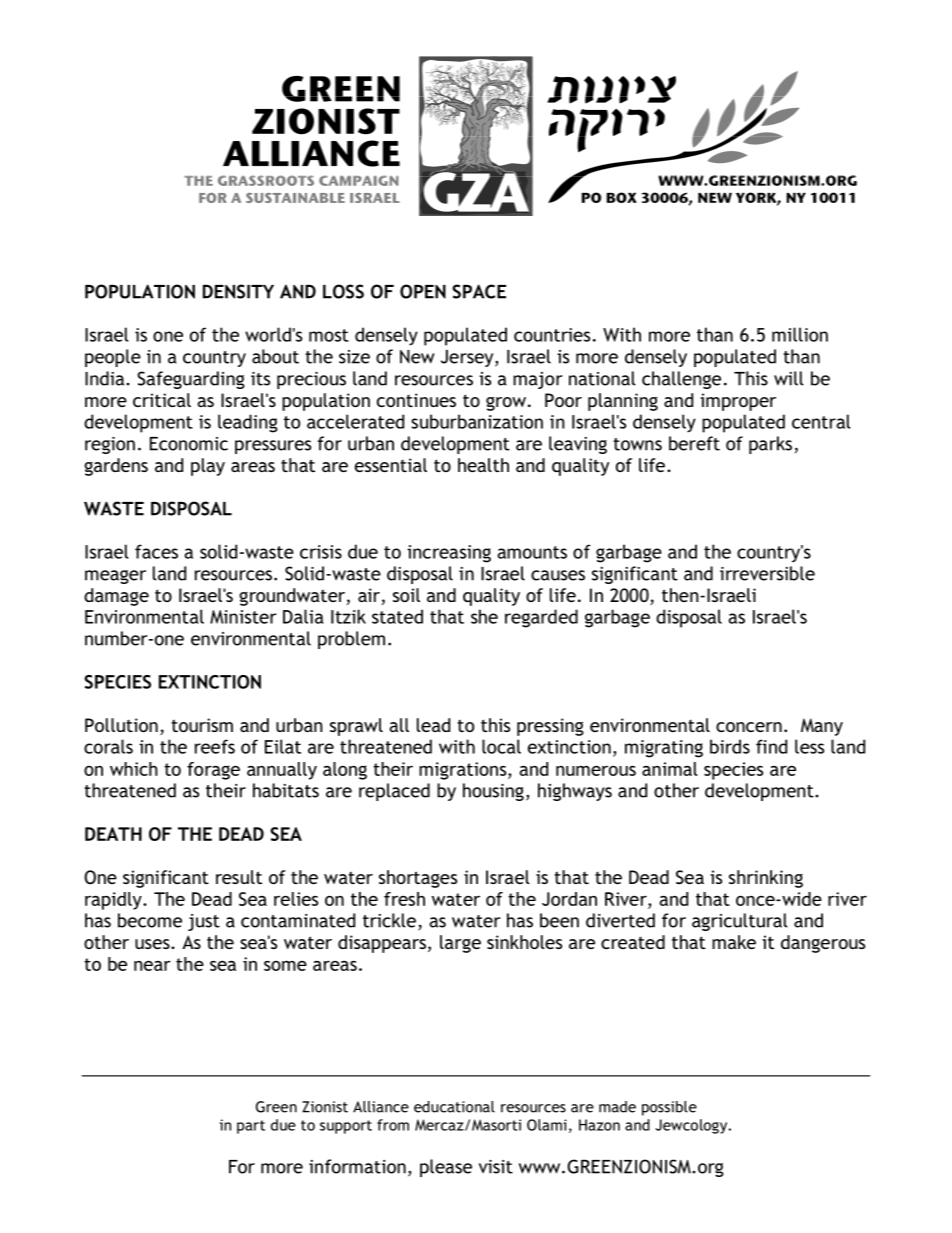 The height and width of the document is (1233, 952). Describe the element at coordinates (484, 616) in the document. I see `she` at that location.
